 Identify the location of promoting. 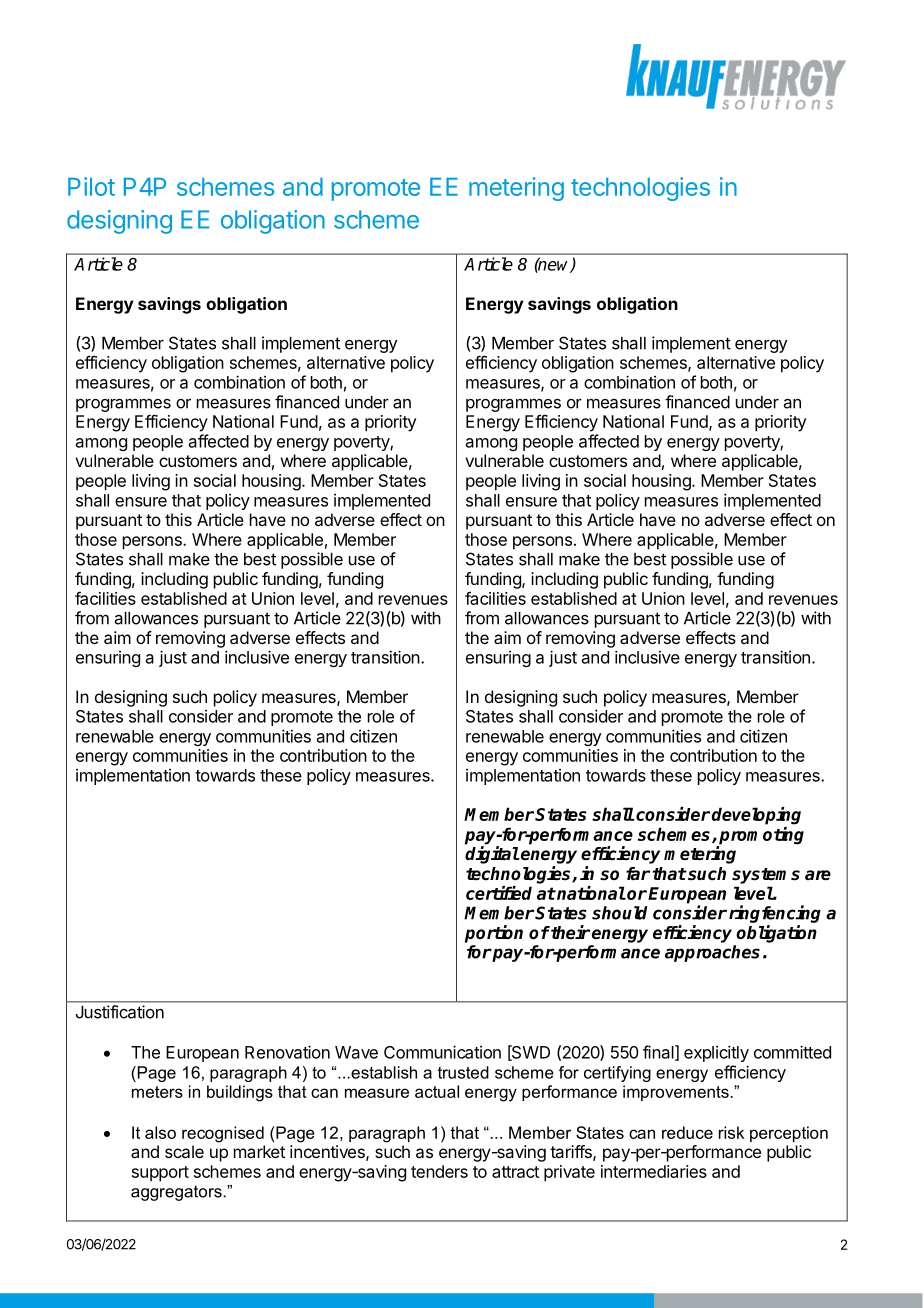
(760, 837).
